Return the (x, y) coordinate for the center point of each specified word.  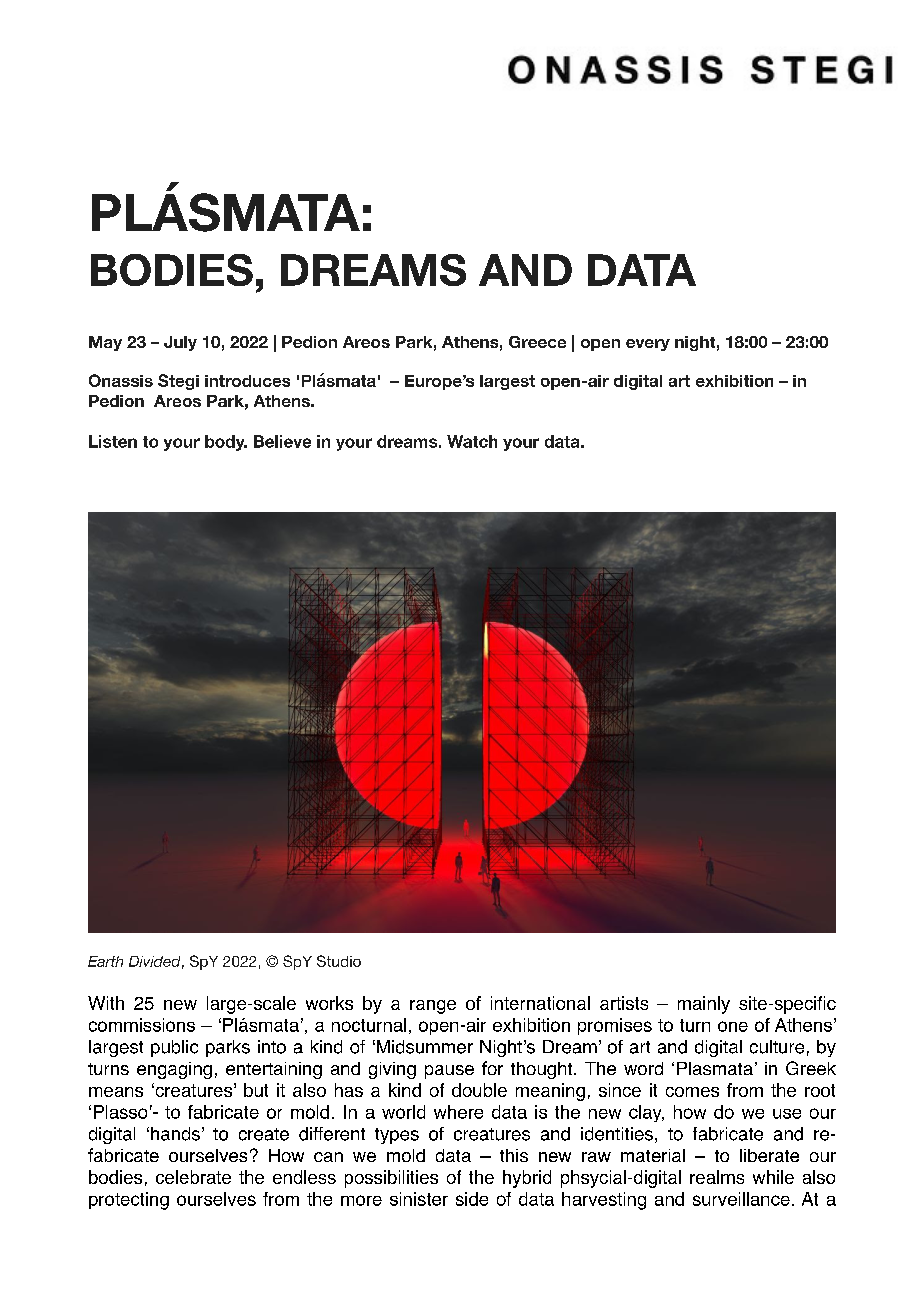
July (180, 343)
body (226, 443)
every (648, 345)
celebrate (193, 1177)
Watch (472, 441)
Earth (105, 961)
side (472, 1199)
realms (717, 1177)
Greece (537, 342)
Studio (339, 961)
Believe (282, 441)
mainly (704, 1005)
